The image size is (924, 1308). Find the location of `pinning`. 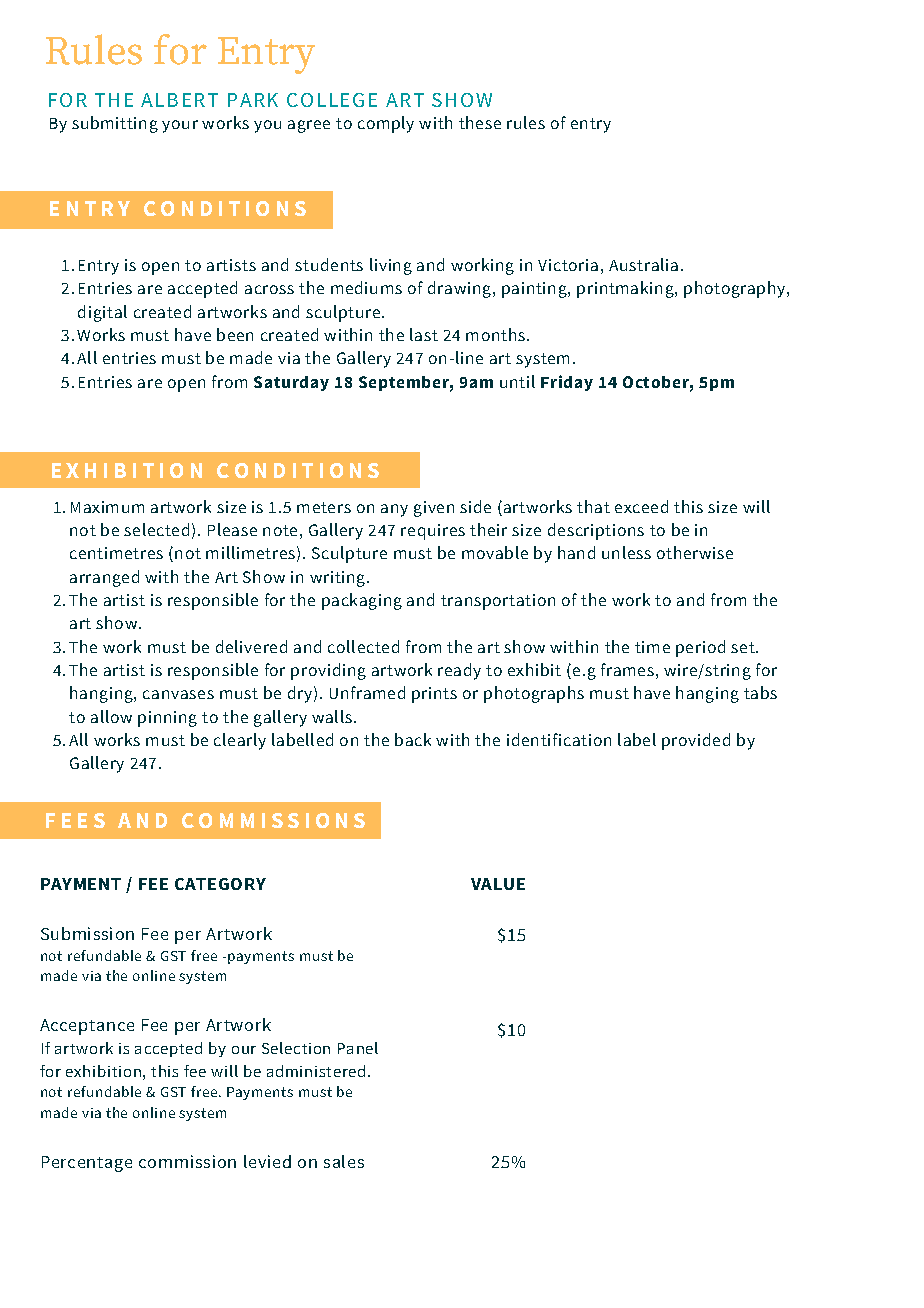

pinning is located at coordinates (167, 719).
